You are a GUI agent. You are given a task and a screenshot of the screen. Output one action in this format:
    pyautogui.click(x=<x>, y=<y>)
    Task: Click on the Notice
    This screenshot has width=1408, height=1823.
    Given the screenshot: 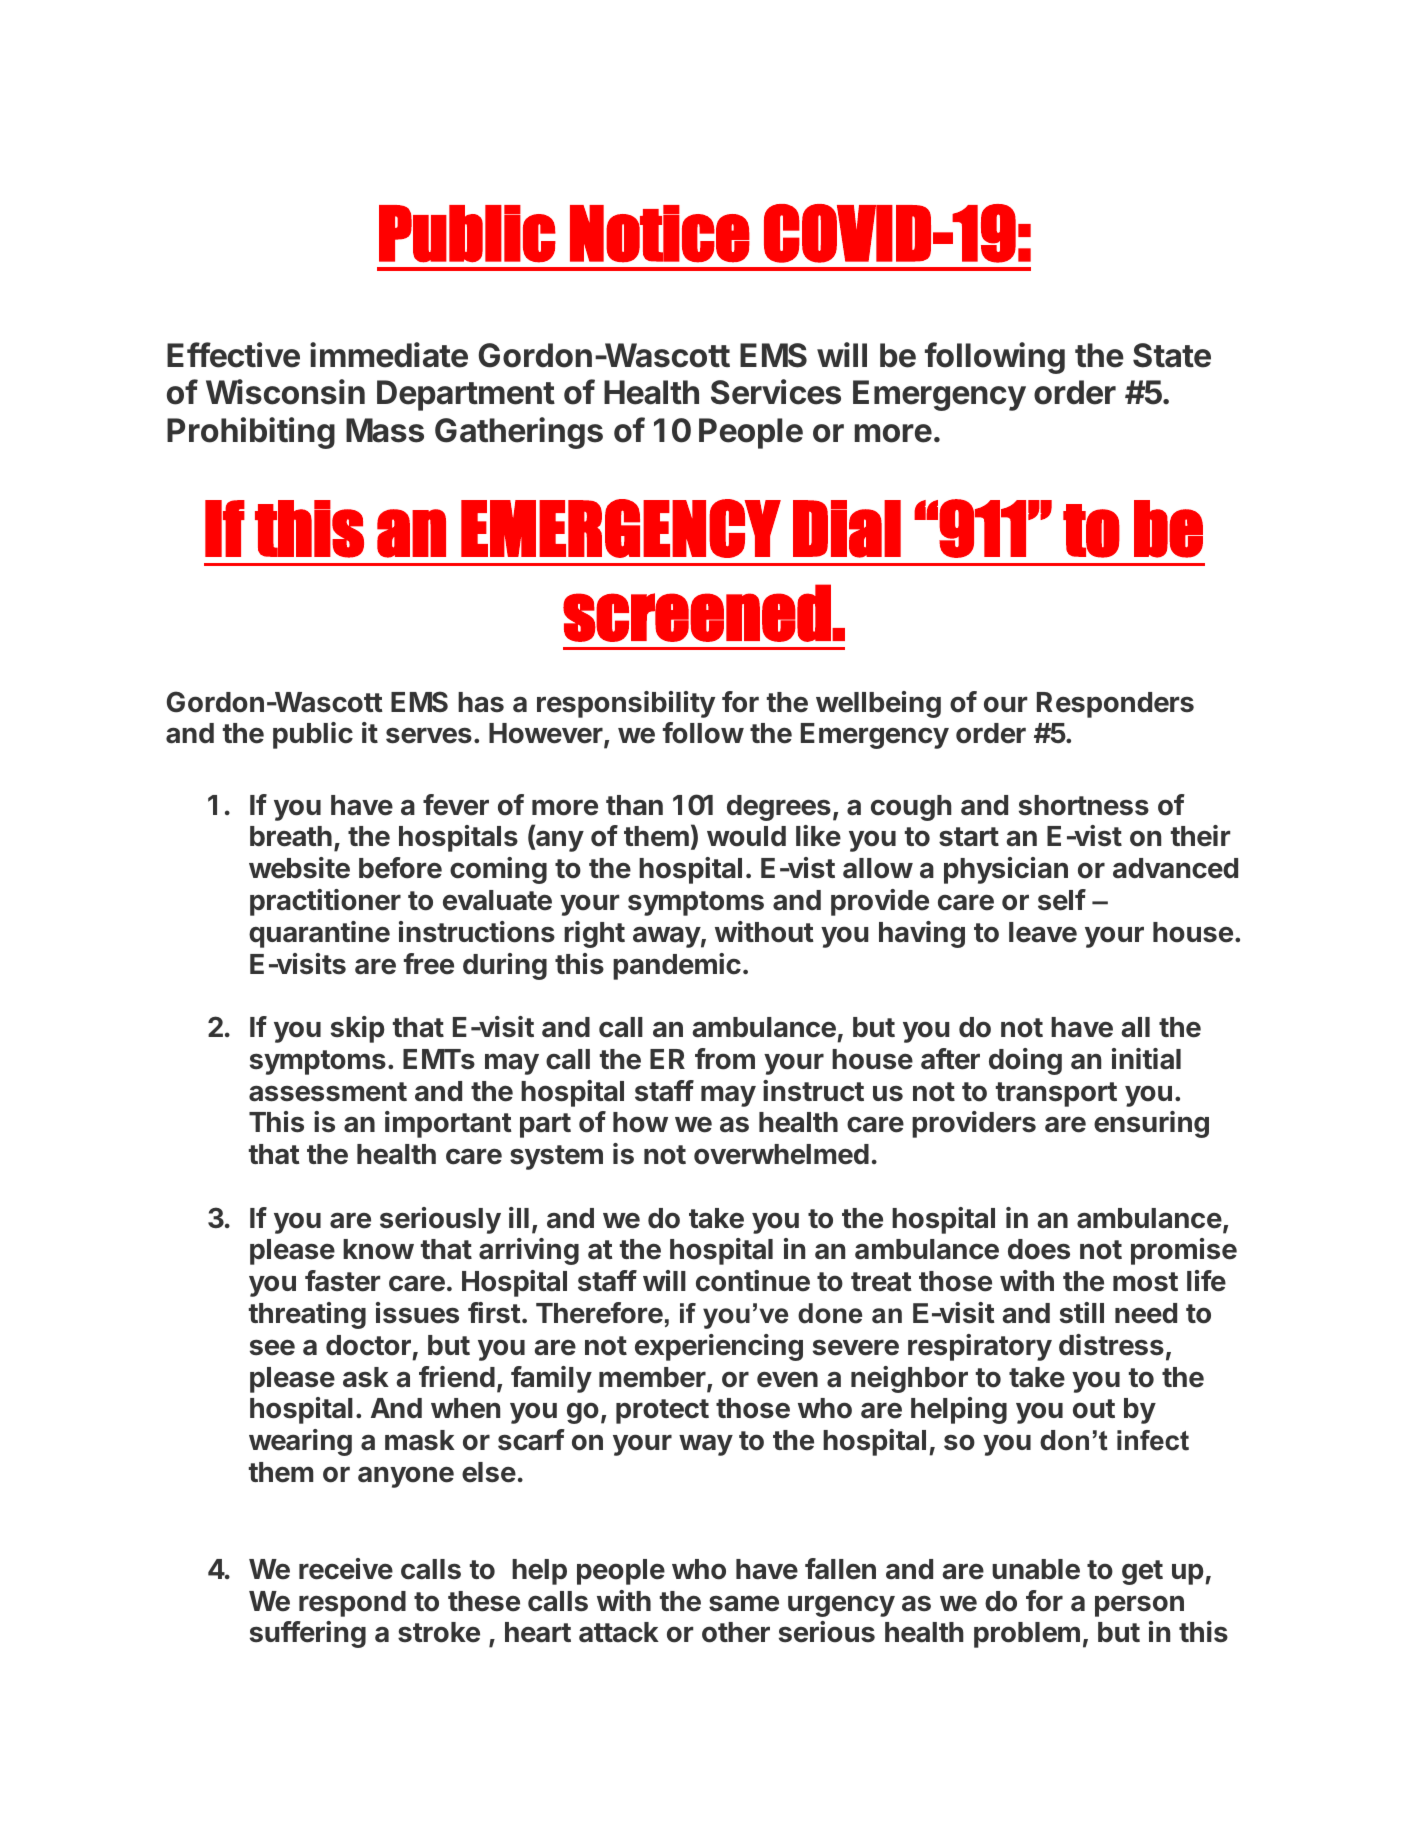 What is the action you would take?
    pyautogui.click(x=660, y=234)
